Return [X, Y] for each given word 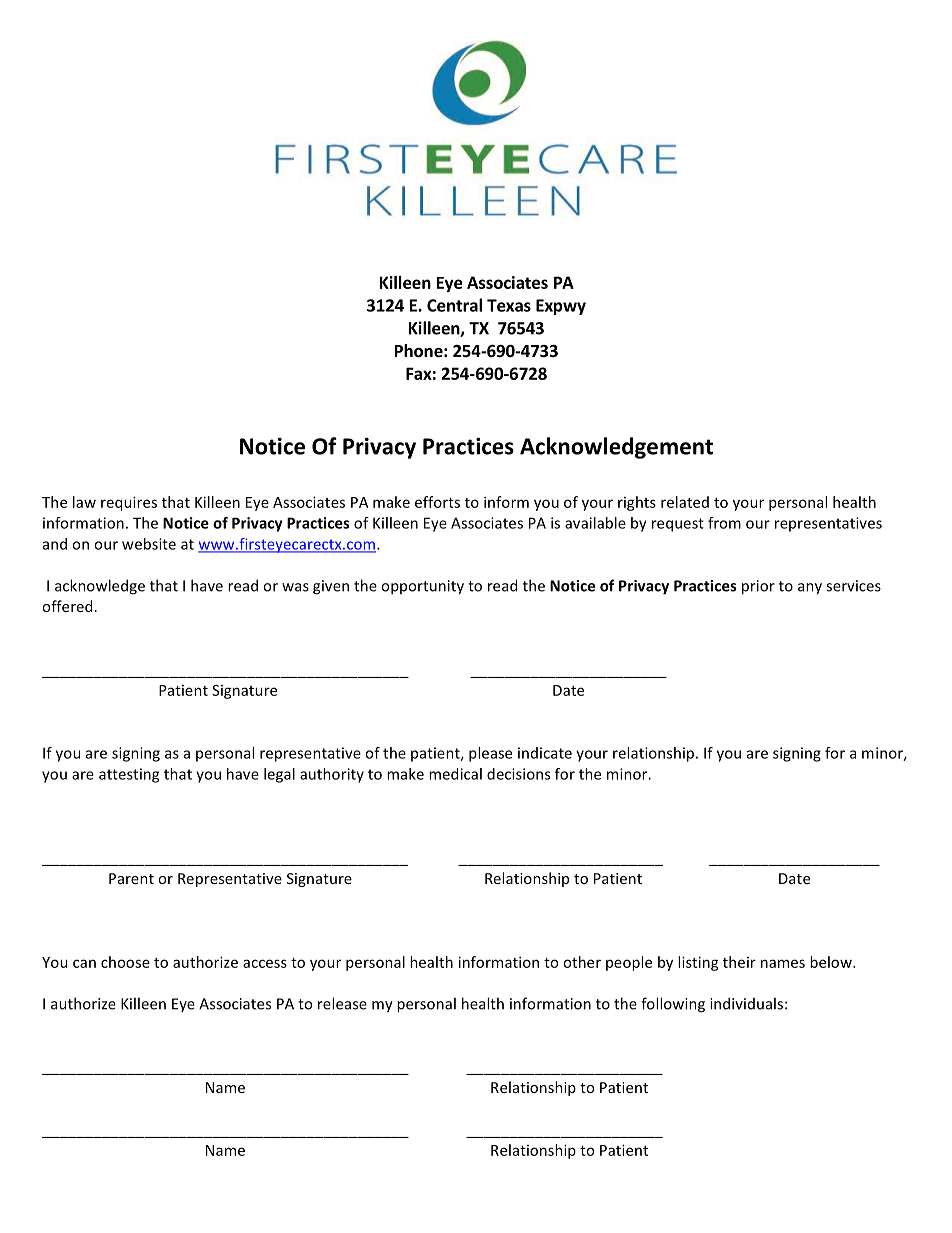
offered [67, 606]
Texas [509, 305]
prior [758, 587]
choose [125, 962]
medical [455, 774]
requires [129, 503]
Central [454, 305]
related [685, 502]
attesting [129, 775]
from [724, 523]
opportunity [422, 587]
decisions [518, 774]
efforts [437, 502]
